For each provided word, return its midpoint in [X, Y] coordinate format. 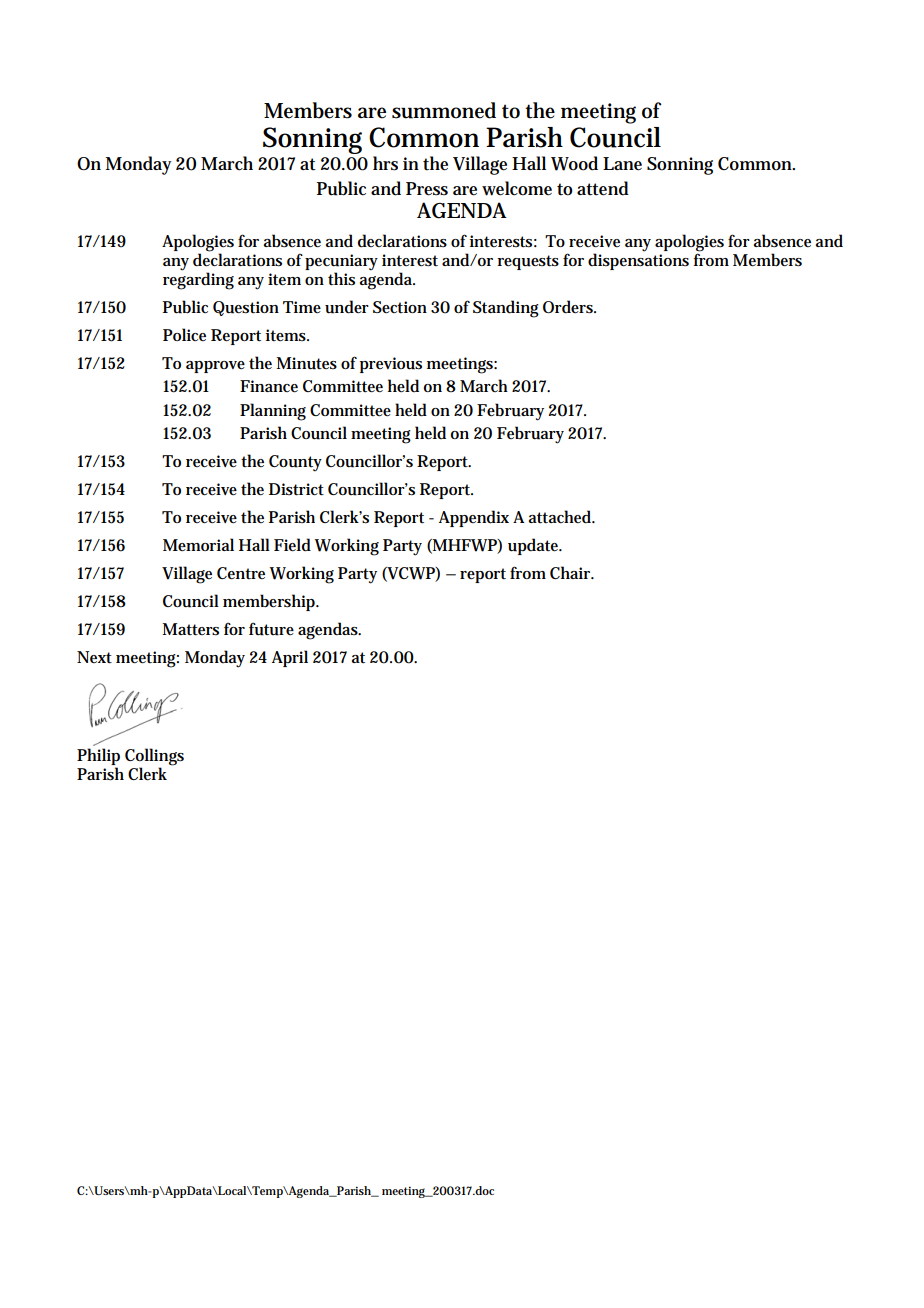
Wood [574, 163]
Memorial [198, 544]
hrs [385, 163]
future [271, 629]
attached [561, 517]
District [296, 489]
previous [391, 365]
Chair [571, 572]
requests [528, 262]
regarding [198, 280]
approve [215, 367]
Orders [569, 307]
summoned [444, 110]
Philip [98, 756]
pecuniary [341, 263]
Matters [190, 629]
